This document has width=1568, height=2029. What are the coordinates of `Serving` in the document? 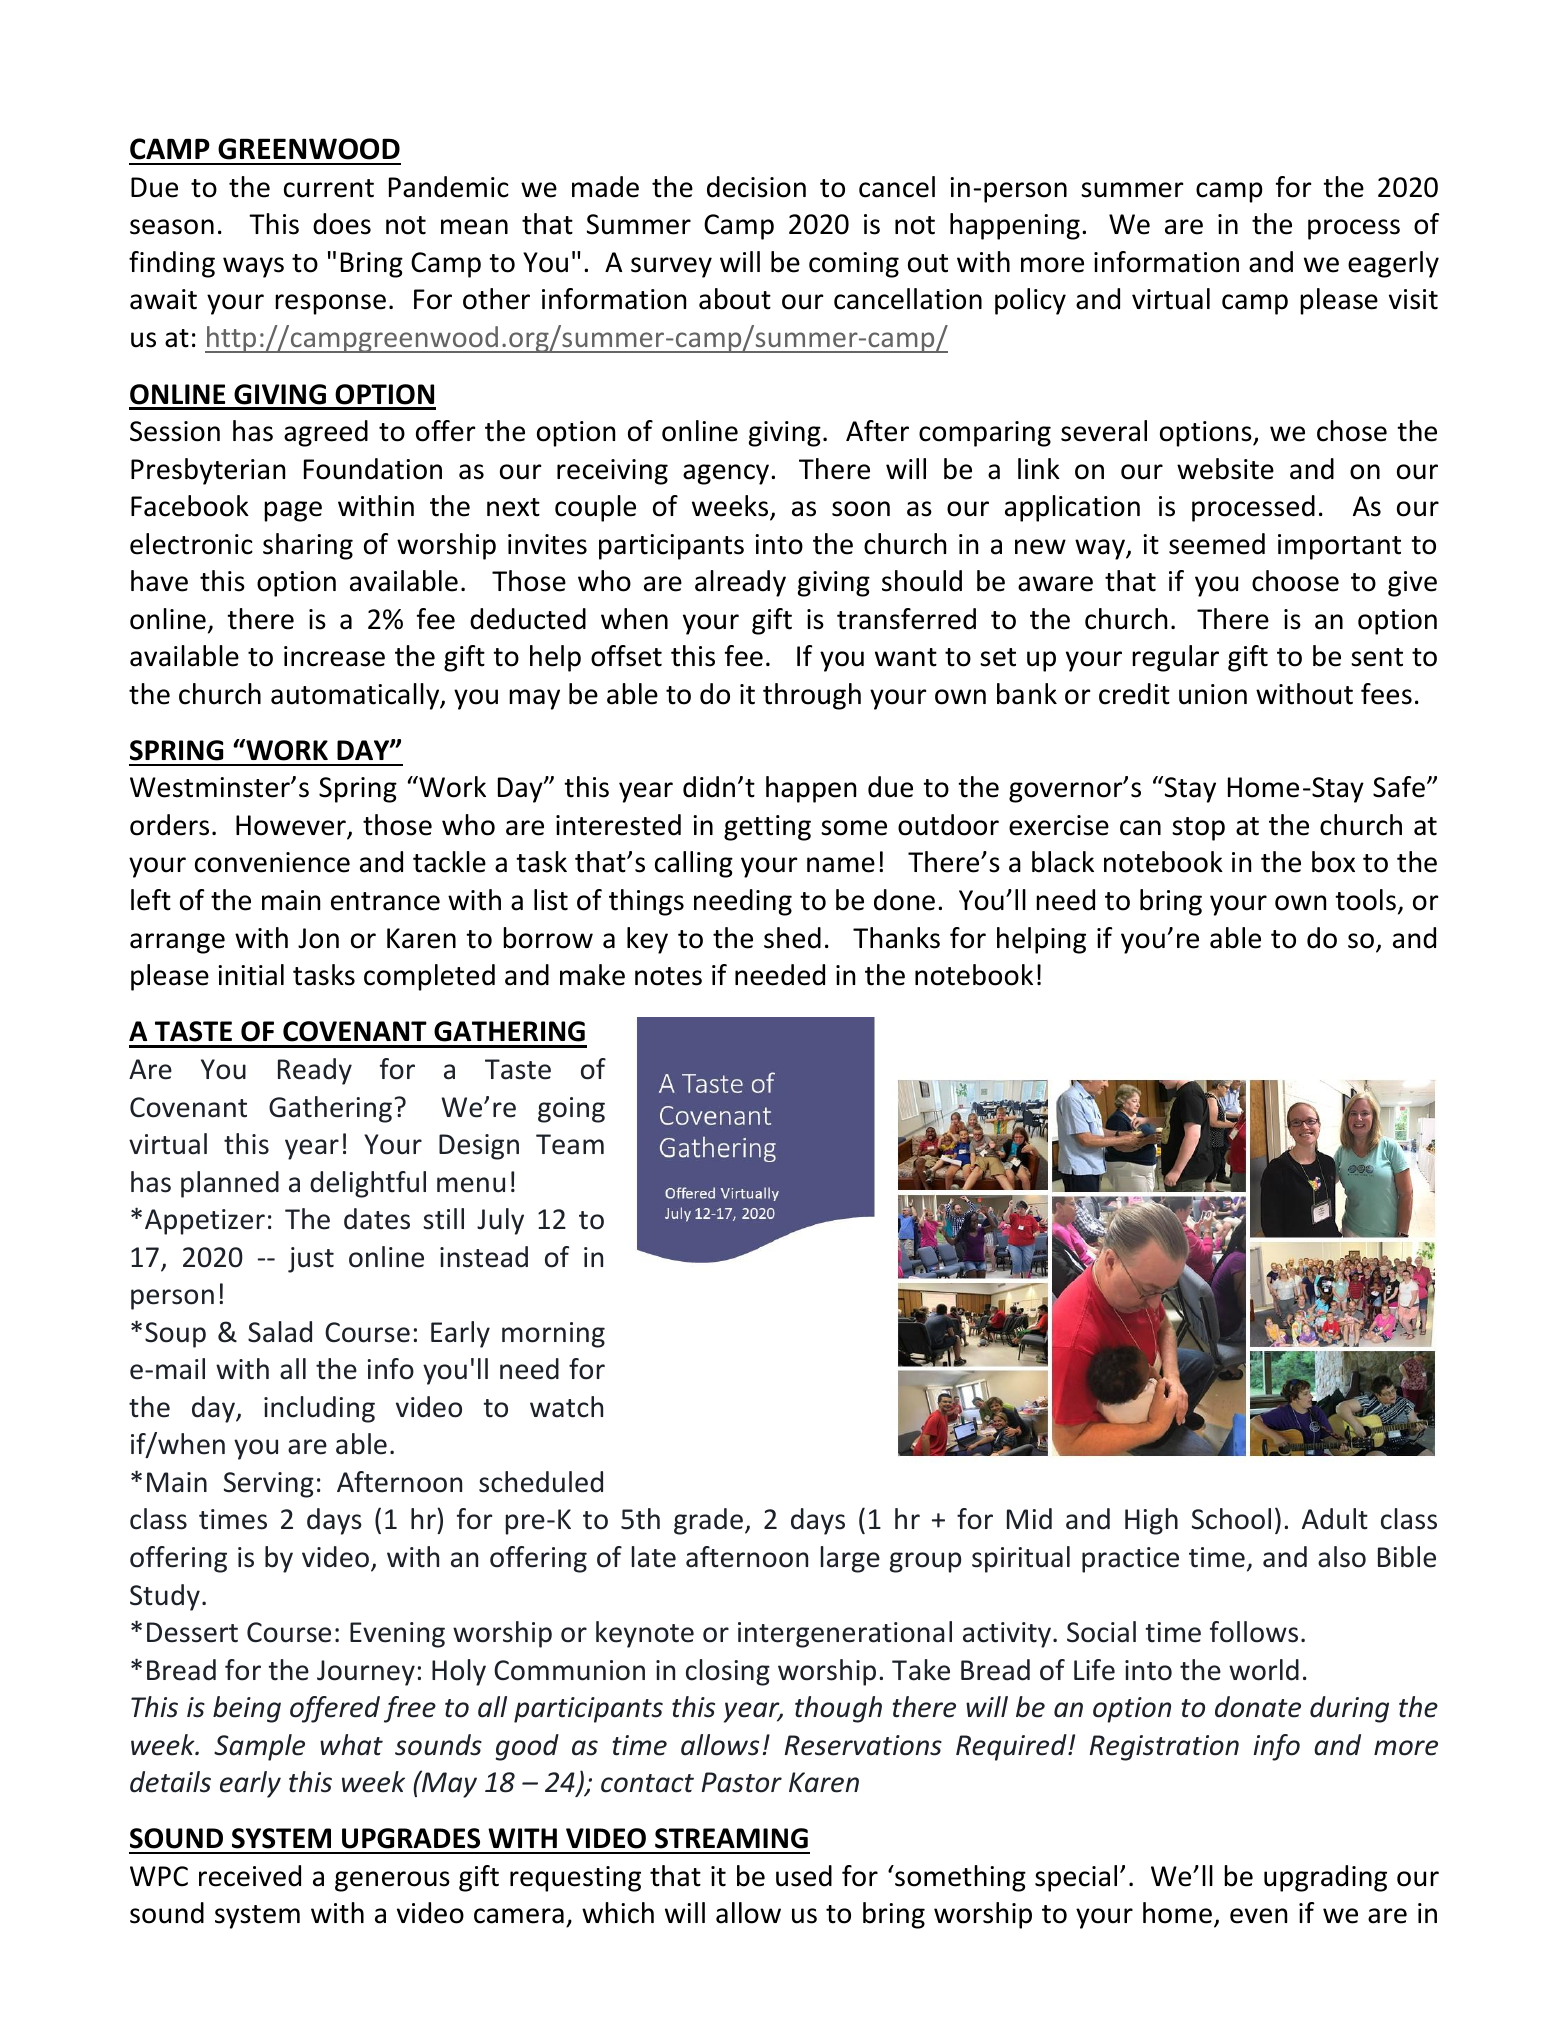 It's located at (269, 1485).
